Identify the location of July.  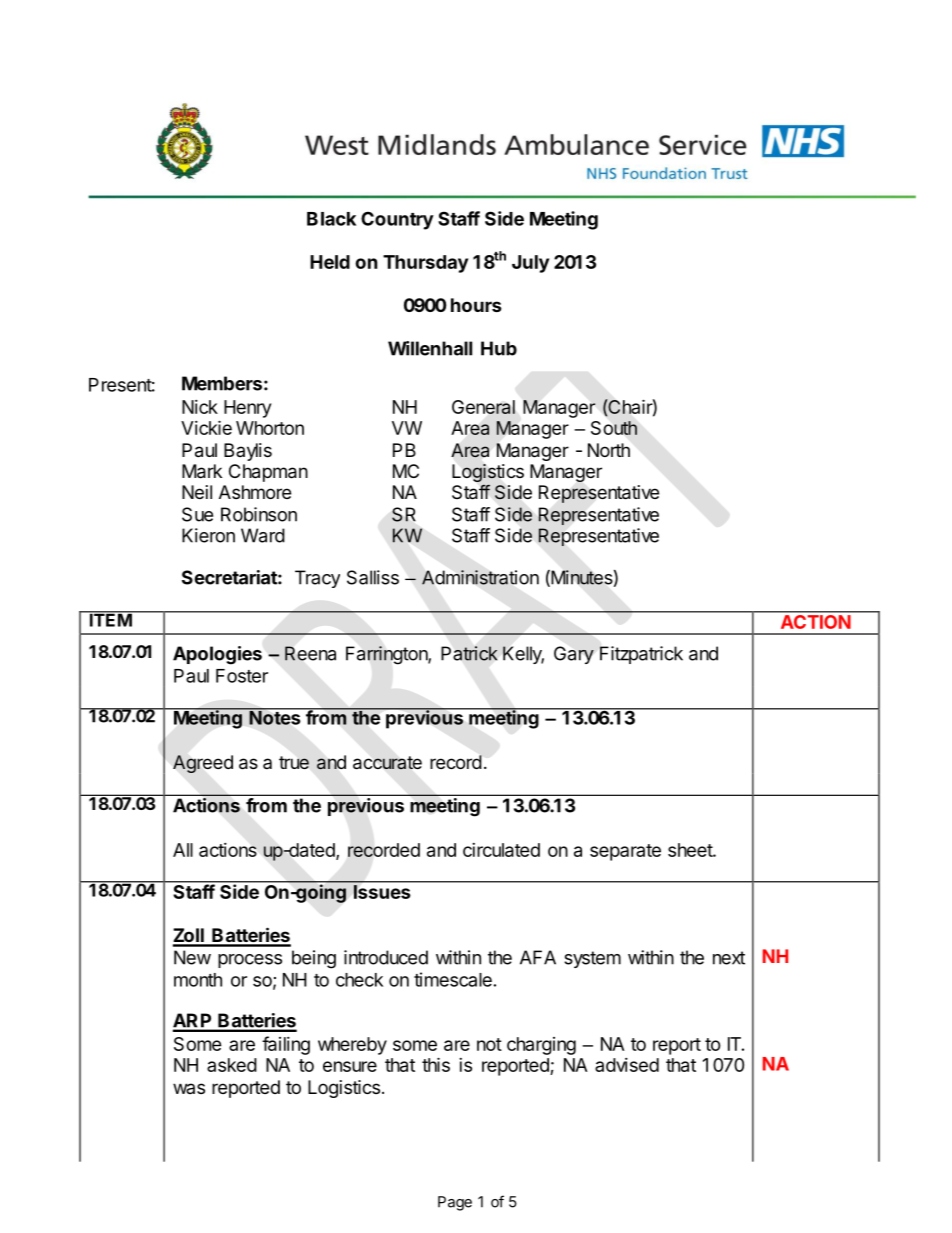
(530, 264).
